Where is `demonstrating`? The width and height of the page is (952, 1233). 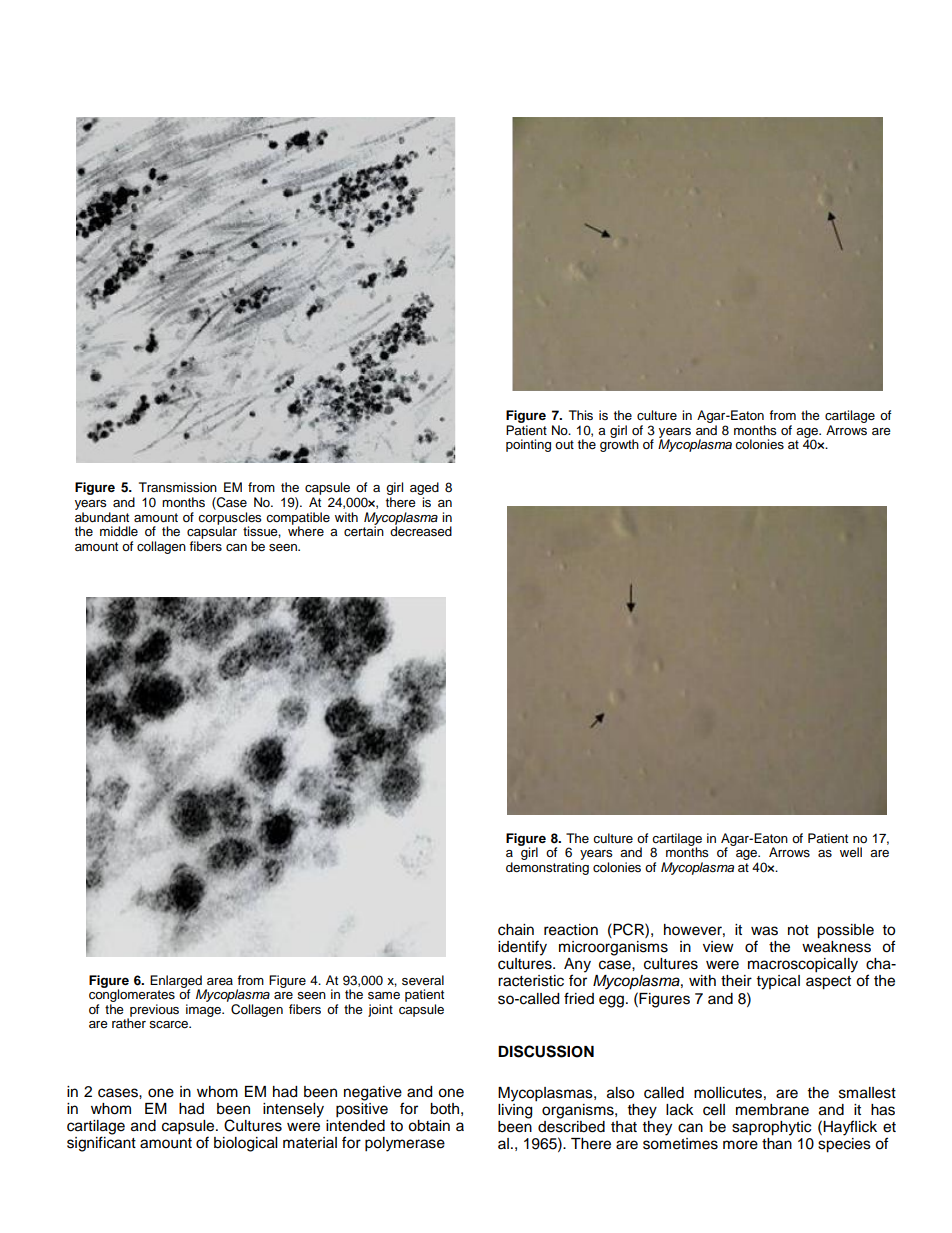 demonstrating is located at coordinates (547, 868).
